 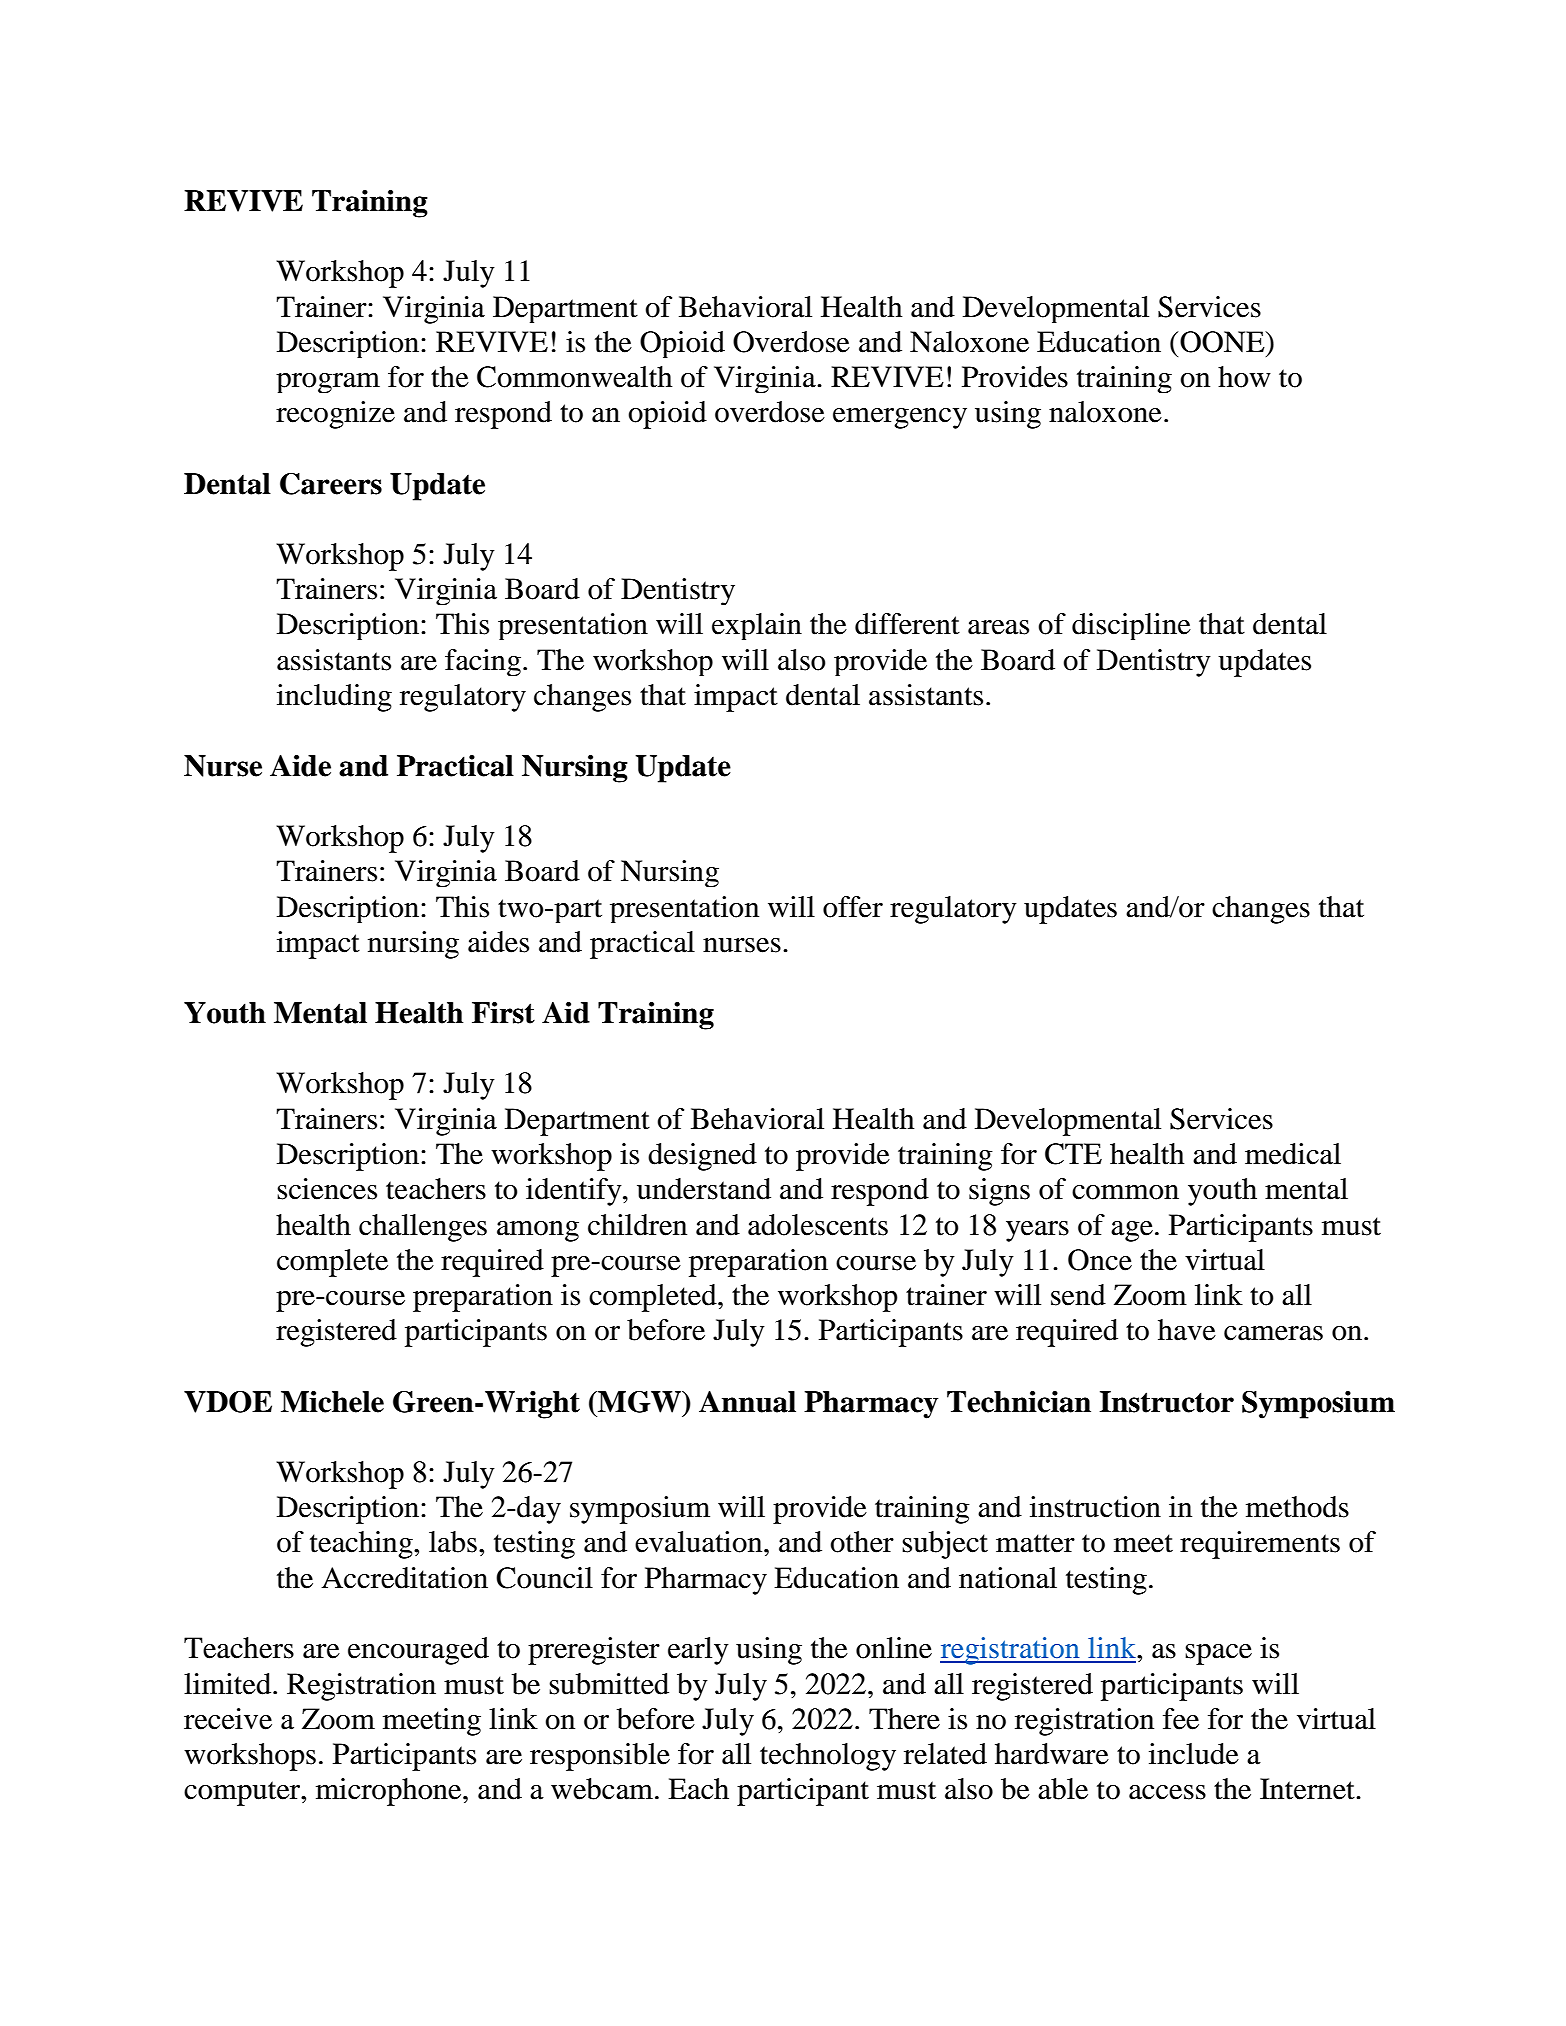 I want to click on how, so click(x=1244, y=377).
